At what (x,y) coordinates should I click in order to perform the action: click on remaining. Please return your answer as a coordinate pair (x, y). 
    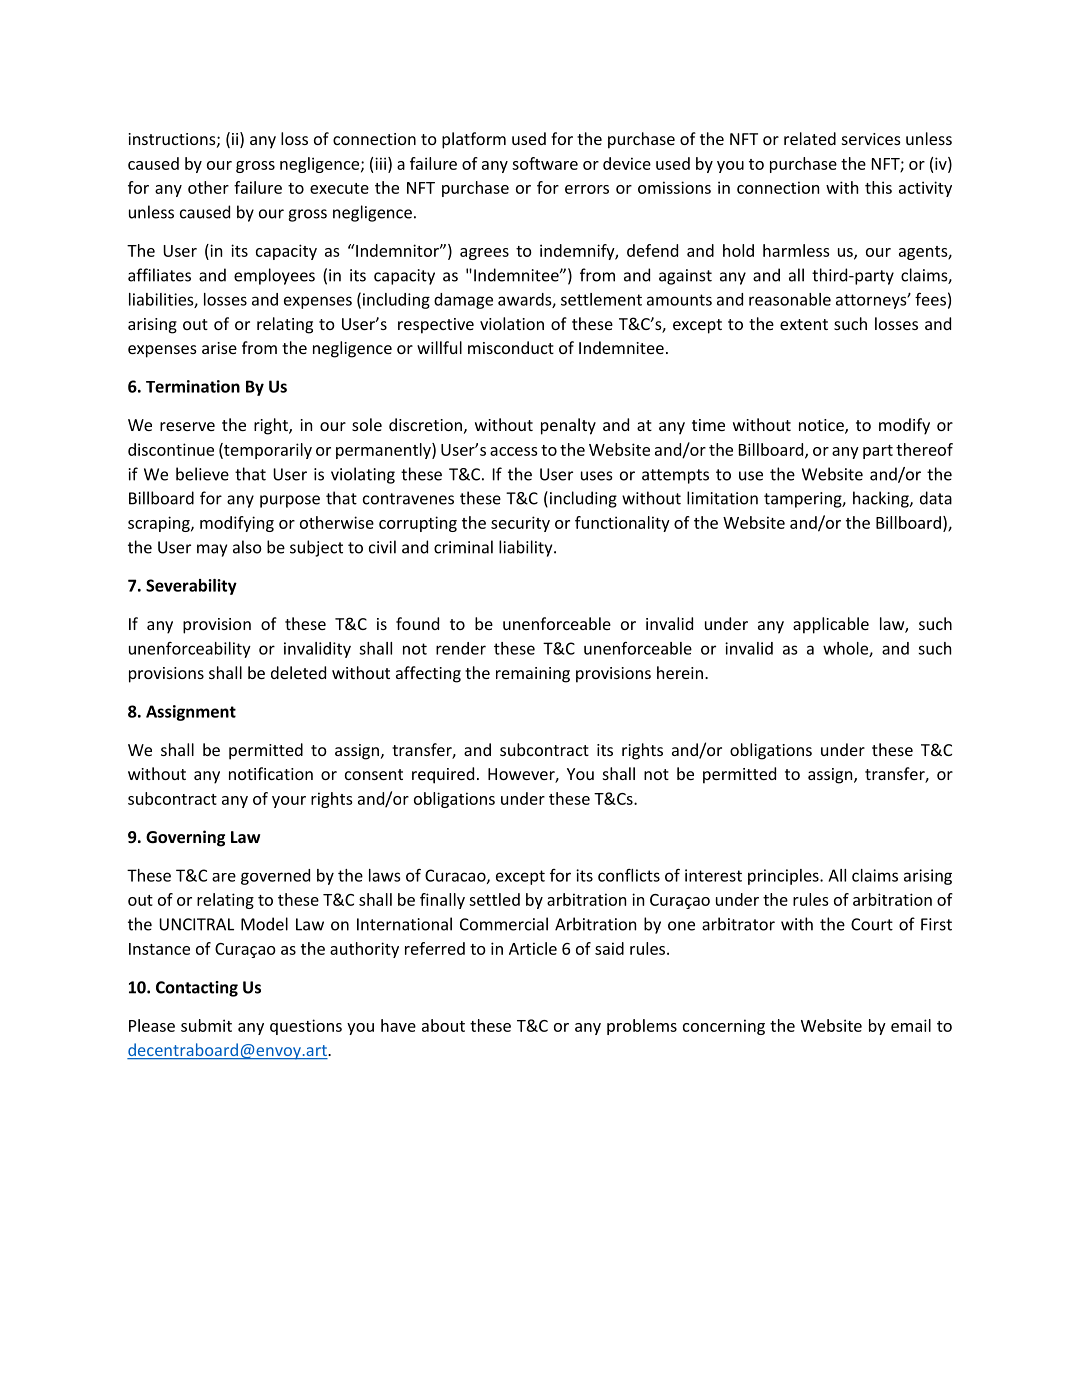
    Looking at the image, I should click on (533, 675).
